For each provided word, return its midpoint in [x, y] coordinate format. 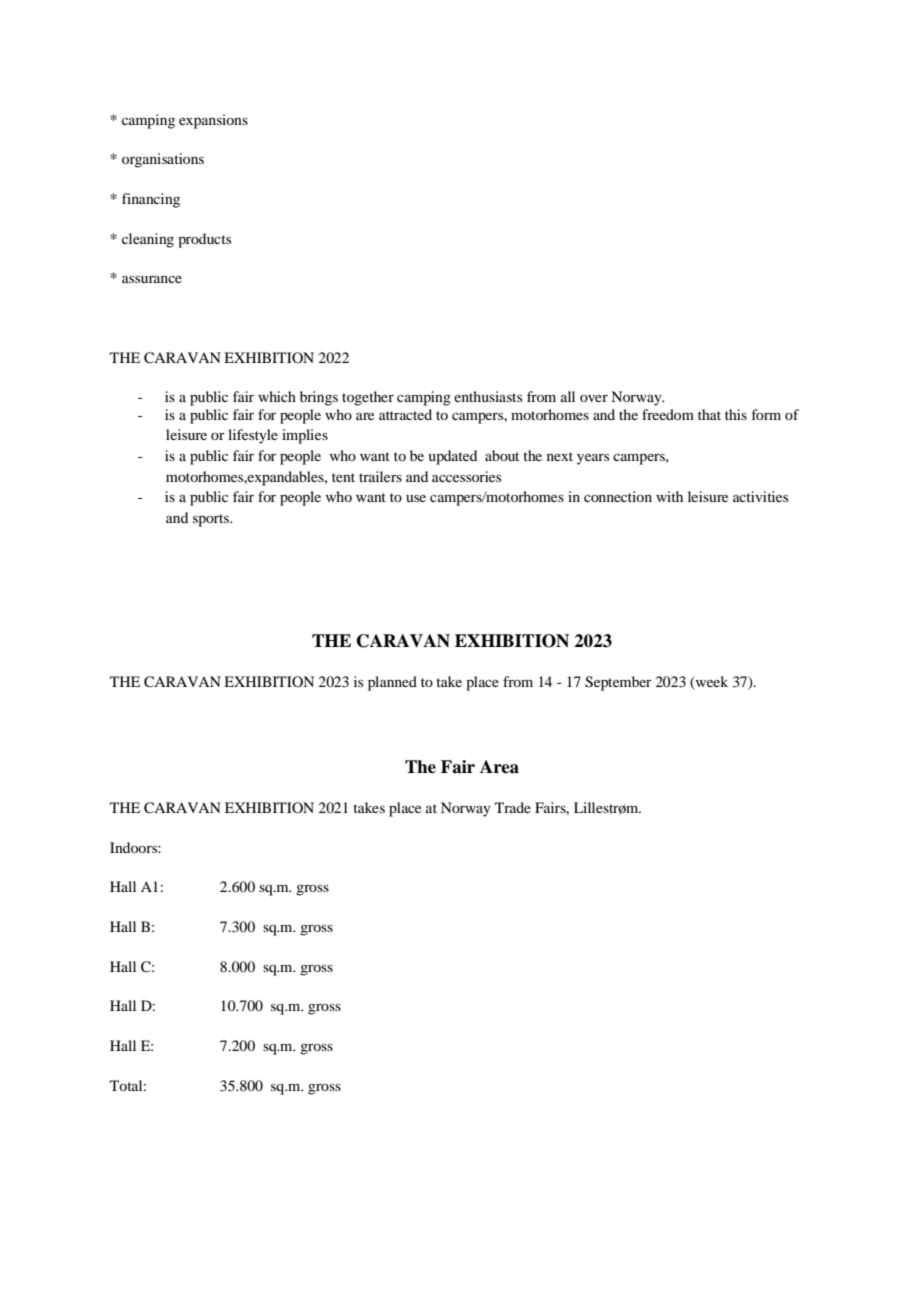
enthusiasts [488, 396]
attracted [405, 414]
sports [212, 520]
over [594, 398]
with [669, 496]
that [709, 414]
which [277, 396]
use [416, 498]
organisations [163, 160]
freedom [668, 414]
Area [499, 767]
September [618, 683]
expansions [213, 121]
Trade [513, 807]
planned [392, 683]
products [204, 240]
